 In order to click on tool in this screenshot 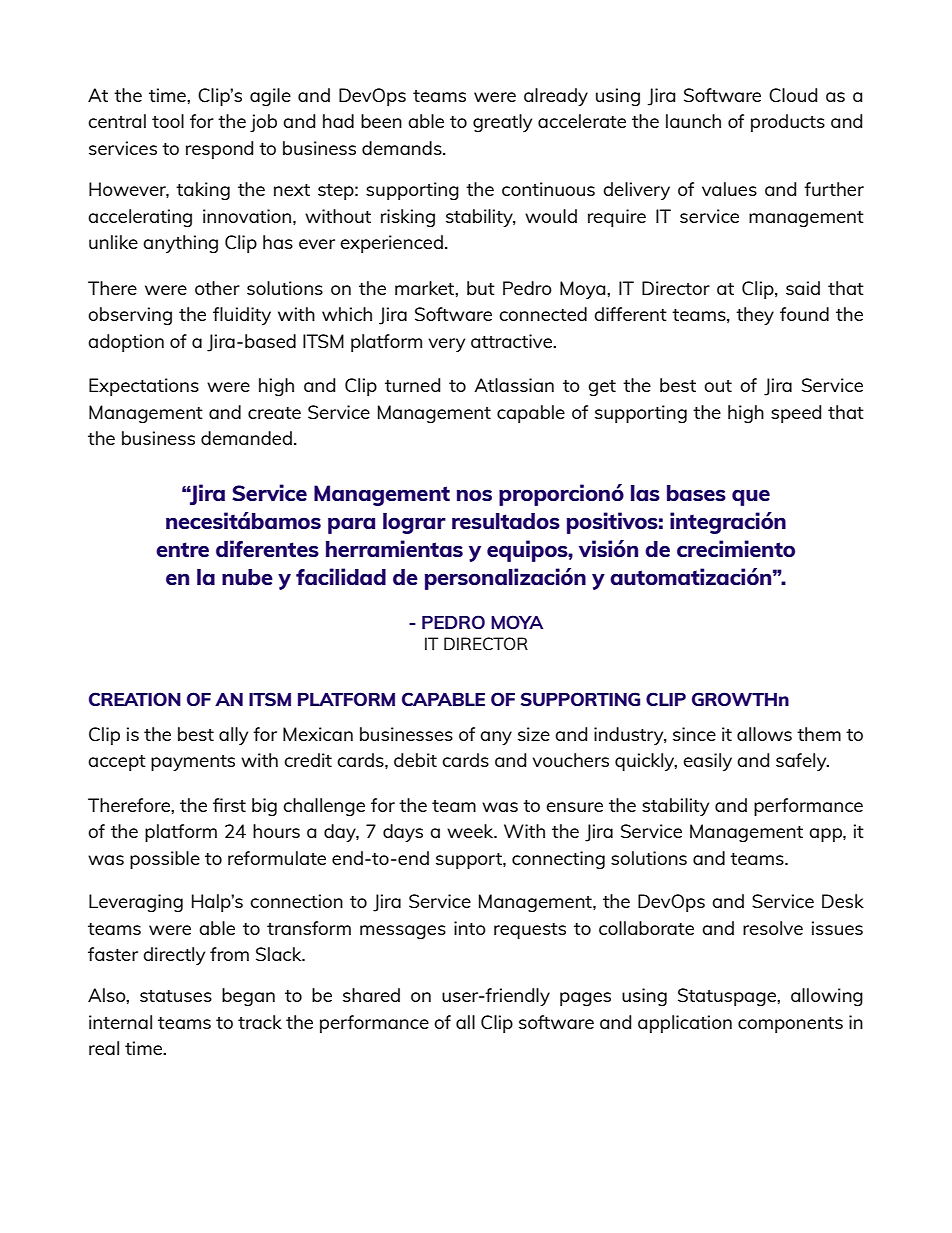, I will do `click(168, 121)`.
